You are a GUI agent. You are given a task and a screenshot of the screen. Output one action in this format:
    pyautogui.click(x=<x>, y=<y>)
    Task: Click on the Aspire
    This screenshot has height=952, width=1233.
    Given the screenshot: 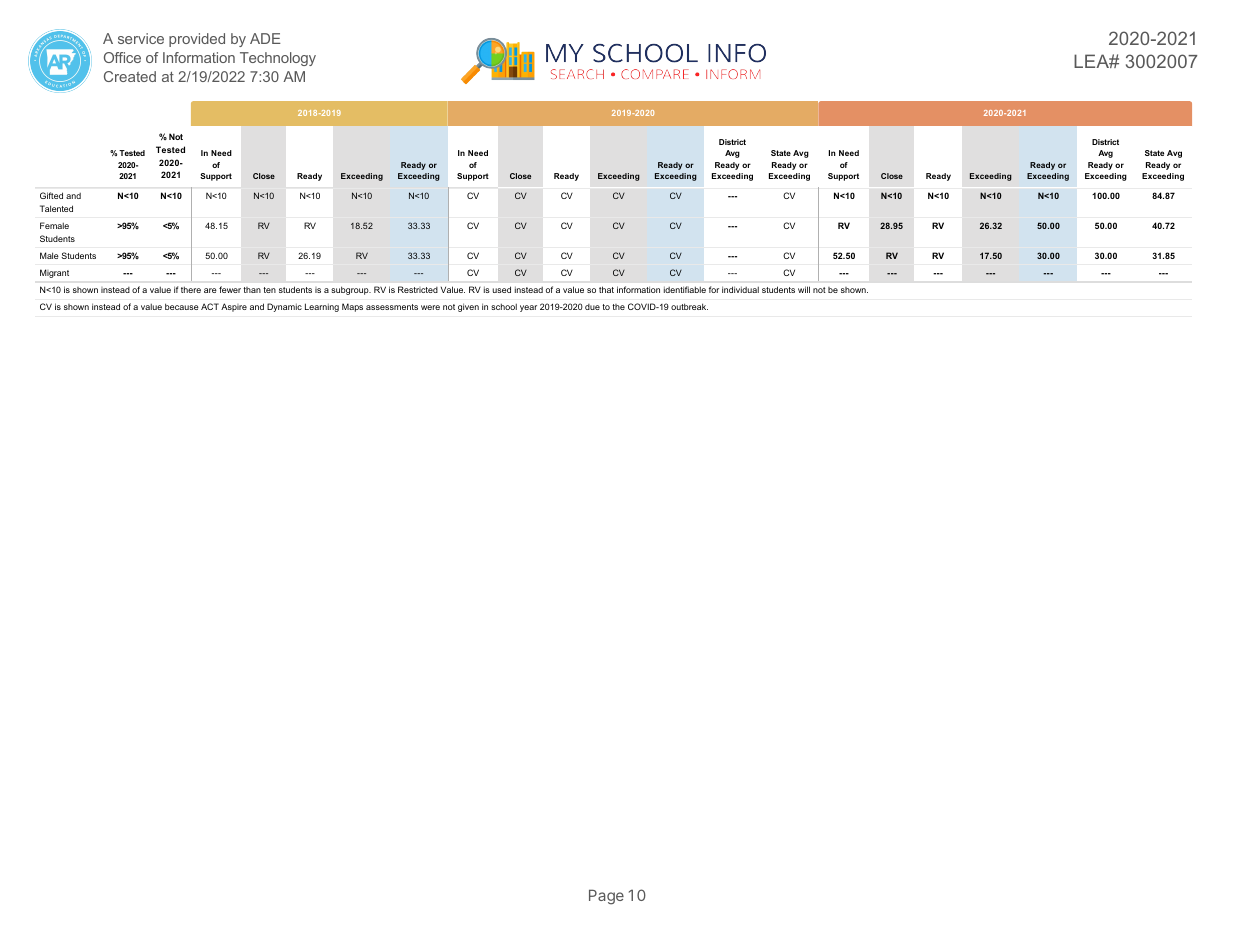 What is the action you would take?
    pyautogui.click(x=234, y=307)
